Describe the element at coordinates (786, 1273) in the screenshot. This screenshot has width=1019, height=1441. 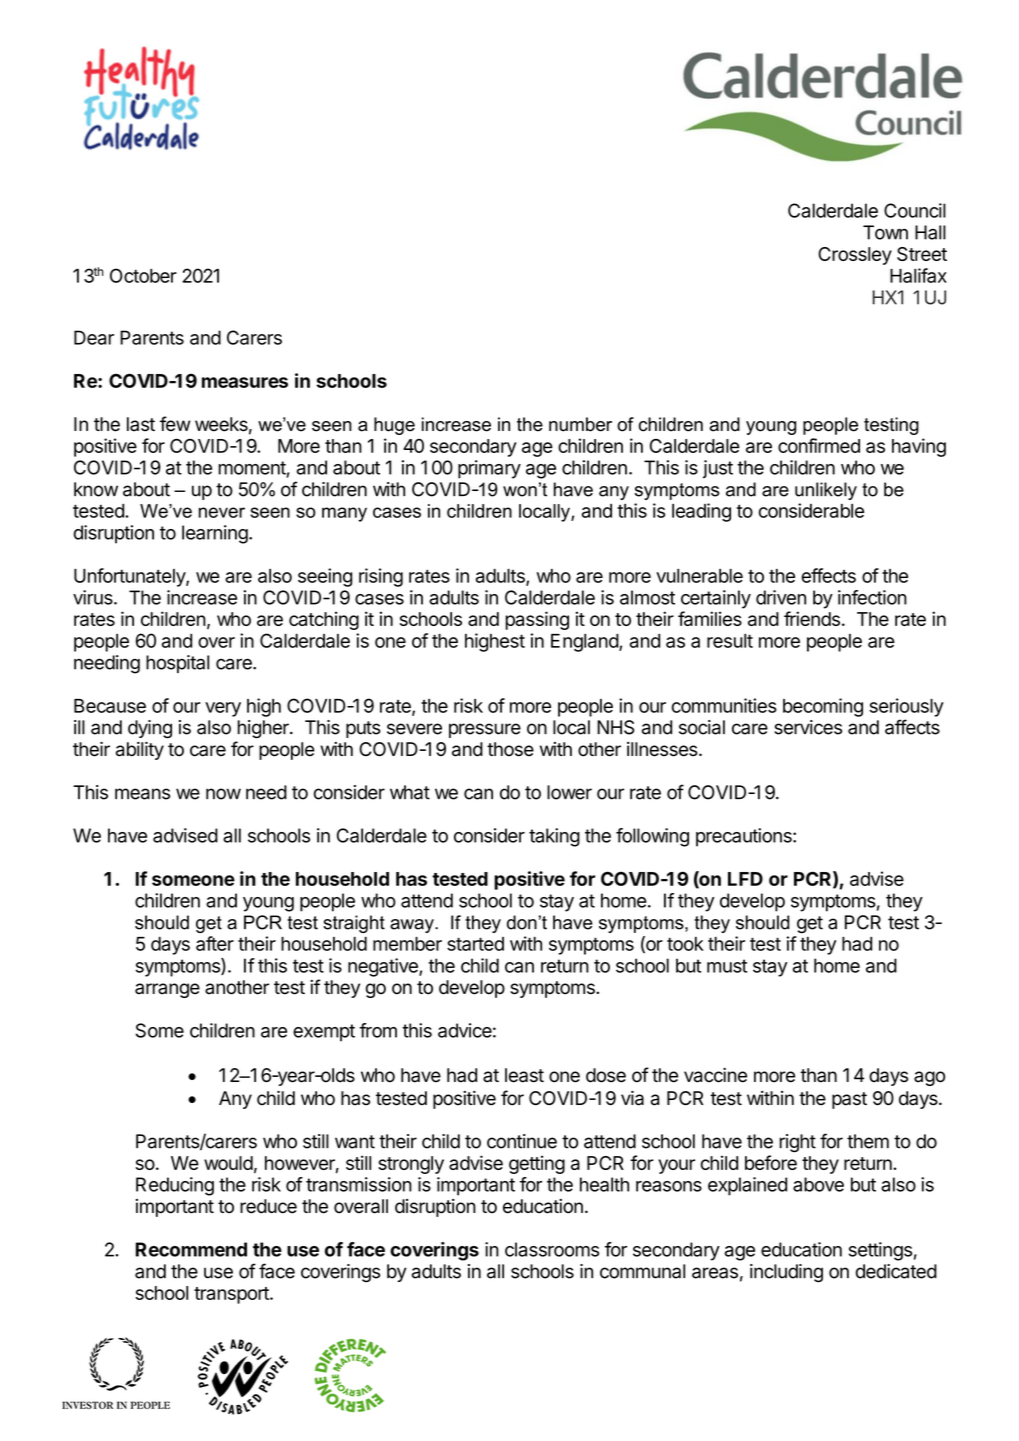
I see `including` at that location.
